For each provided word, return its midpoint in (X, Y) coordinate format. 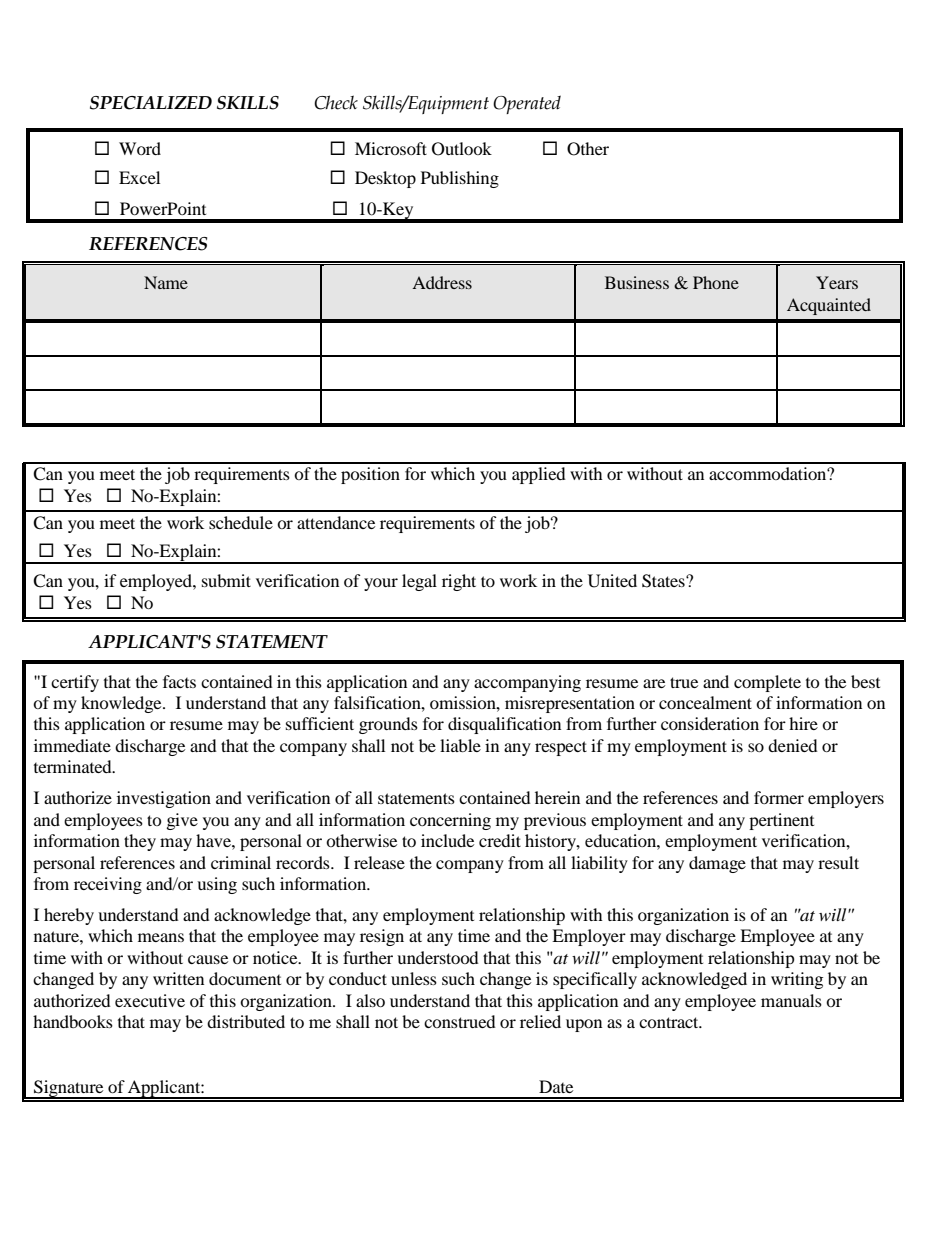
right (459, 582)
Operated (527, 104)
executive (150, 1000)
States (664, 581)
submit (226, 580)
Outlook (462, 149)
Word (140, 148)
